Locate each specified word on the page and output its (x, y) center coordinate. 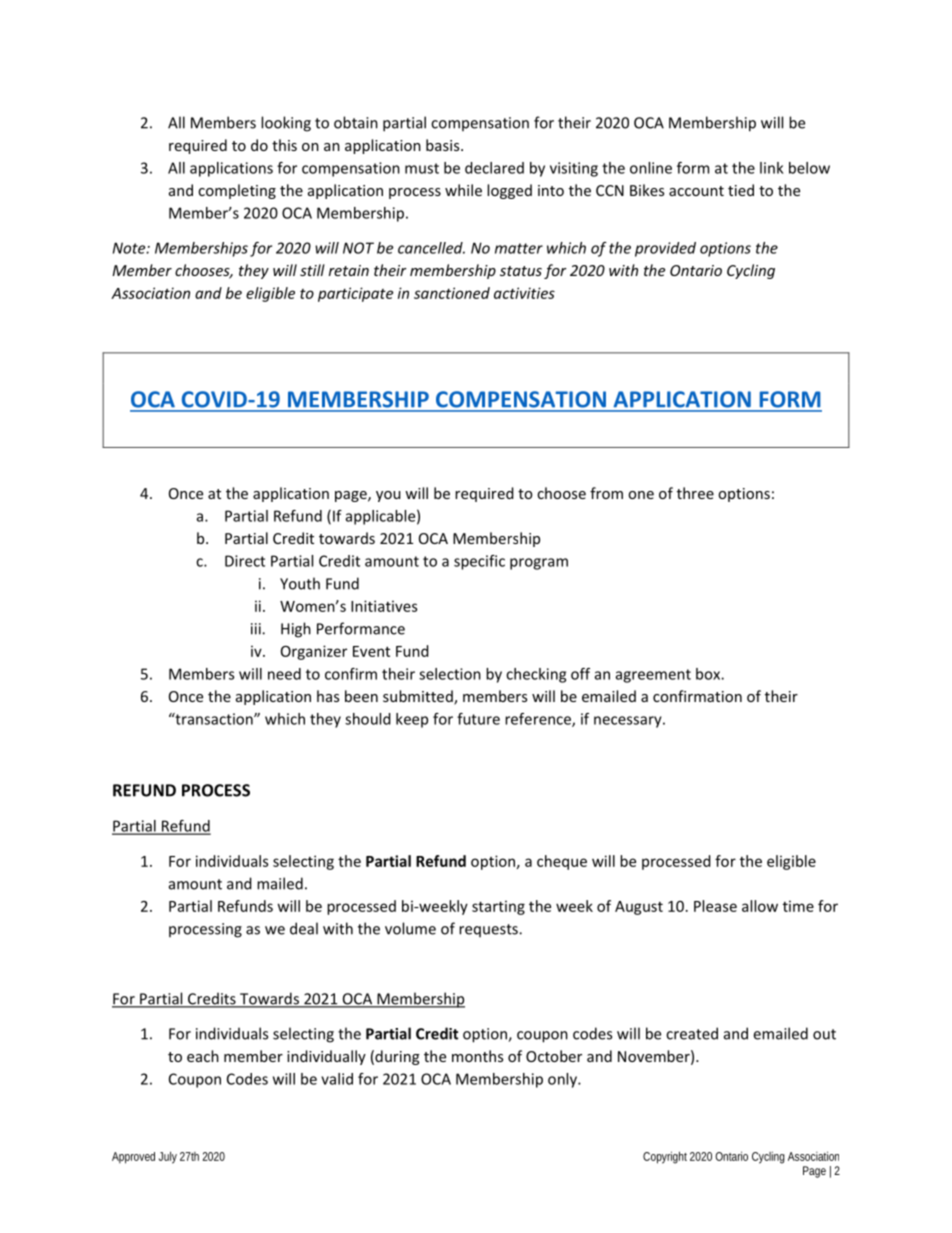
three (695, 493)
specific (479, 562)
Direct (245, 561)
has (328, 696)
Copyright (665, 1157)
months (477, 1056)
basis (444, 145)
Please (715, 906)
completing (237, 191)
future (478, 719)
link (772, 168)
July (168, 1157)
